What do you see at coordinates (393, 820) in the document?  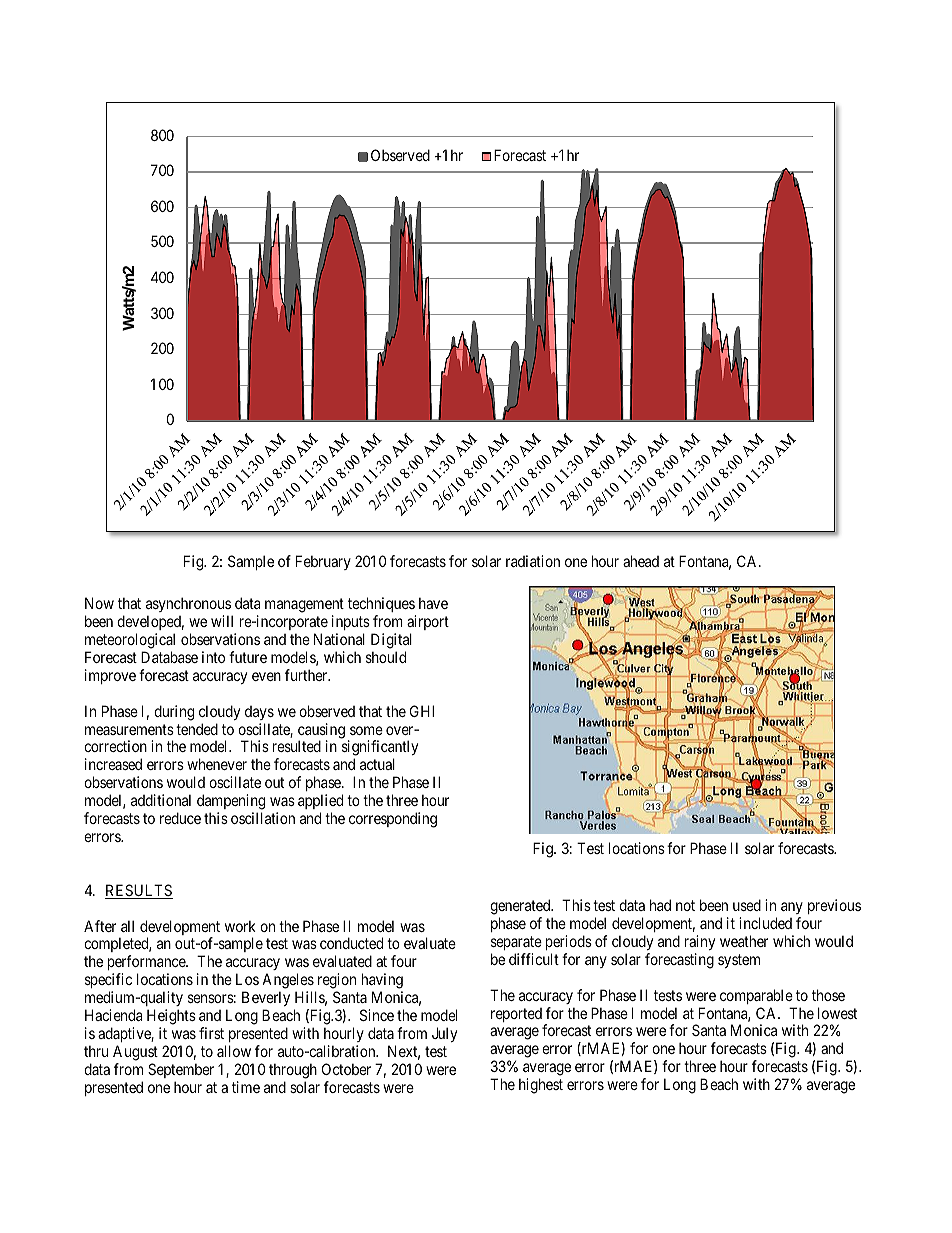 I see `corresponding` at bounding box center [393, 820].
